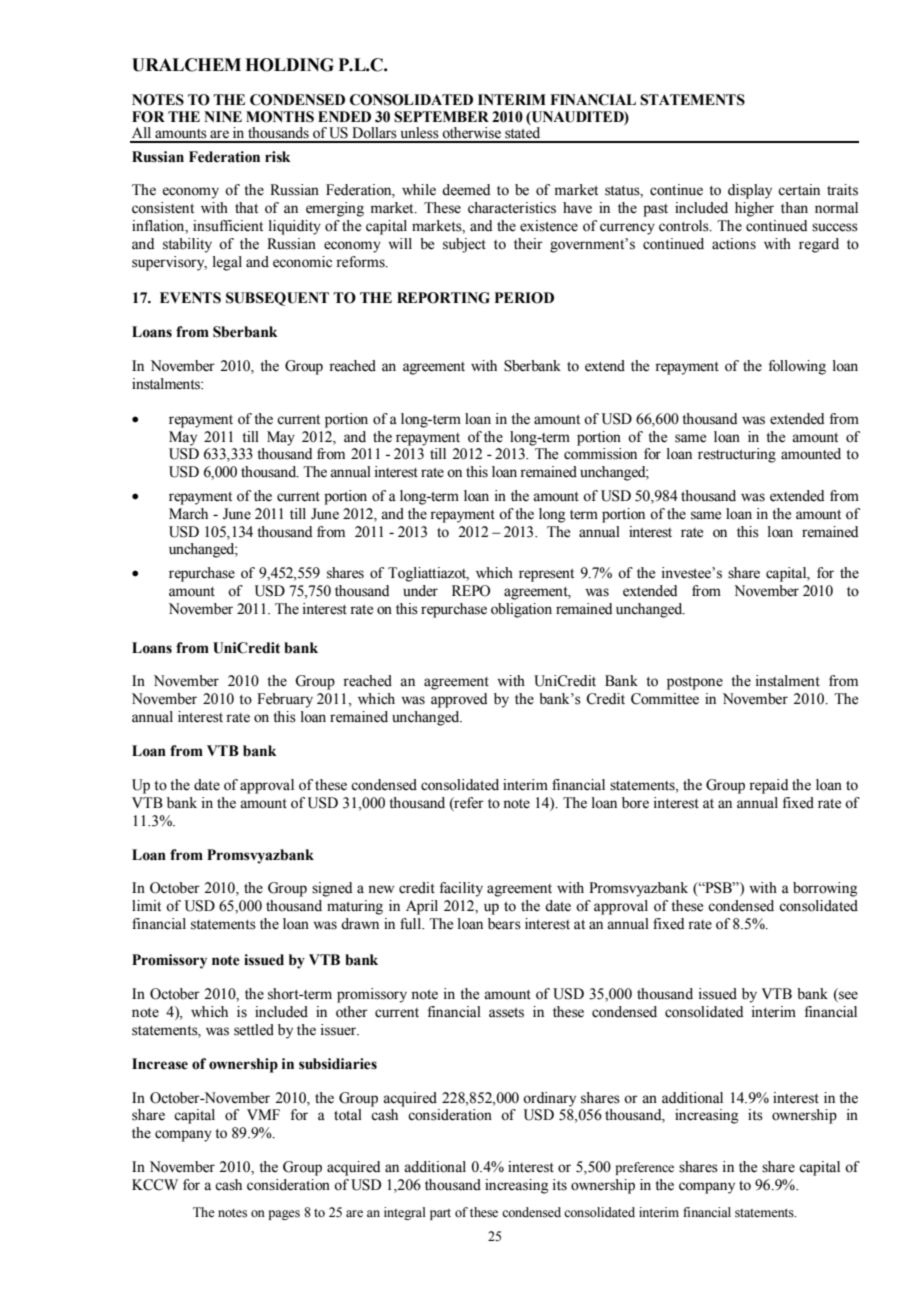 This screenshot has width=924, height=1308. Describe the element at coordinates (284, 1215) in the screenshot. I see `pages` at that location.
